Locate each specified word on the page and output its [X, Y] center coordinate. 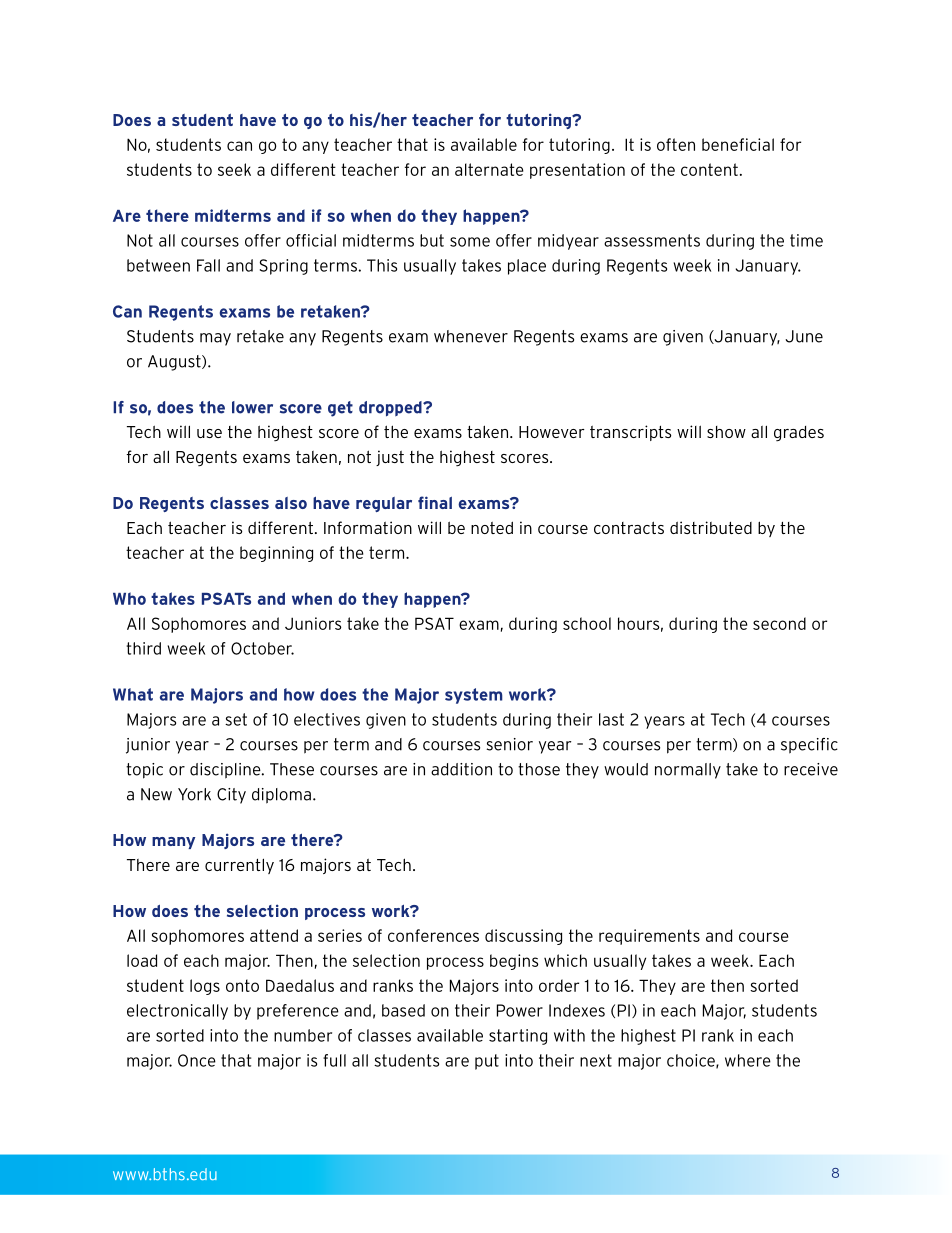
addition [461, 769]
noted [492, 527]
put [487, 1062]
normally [688, 771]
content [709, 169]
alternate [489, 169]
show [726, 432]
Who [129, 598]
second [779, 623]
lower [252, 407]
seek [234, 169]
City [231, 796]
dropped [391, 409]
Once [197, 1060]
